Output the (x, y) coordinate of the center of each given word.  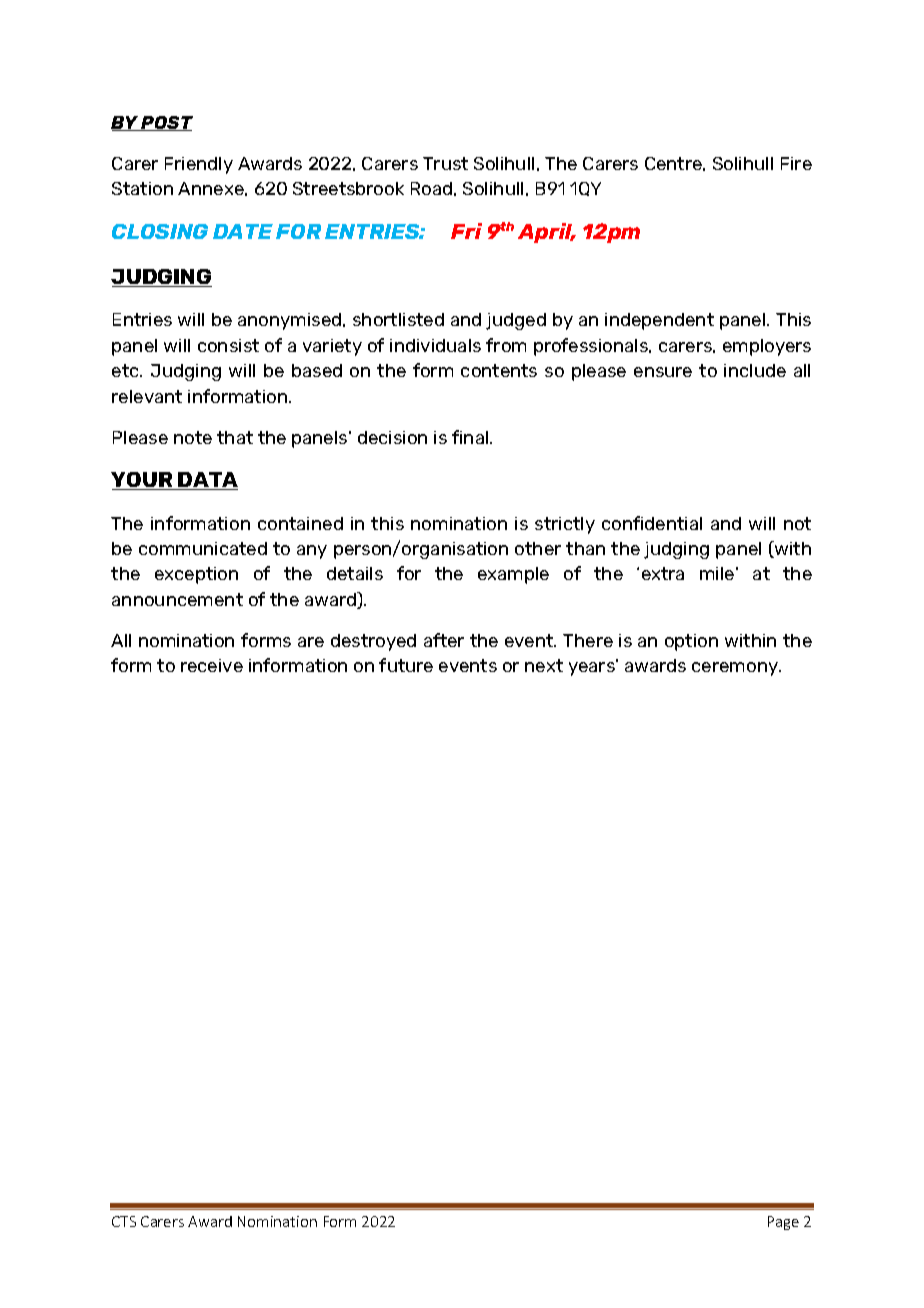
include (755, 370)
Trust (445, 163)
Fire (796, 163)
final (471, 437)
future (406, 665)
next (544, 665)
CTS (124, 1221)
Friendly (199, 165)
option (691, 642)
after (444, 640)
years (593, 668)
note (193, 437)
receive (212, 665)
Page (783, 1223)
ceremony (736, 669)
